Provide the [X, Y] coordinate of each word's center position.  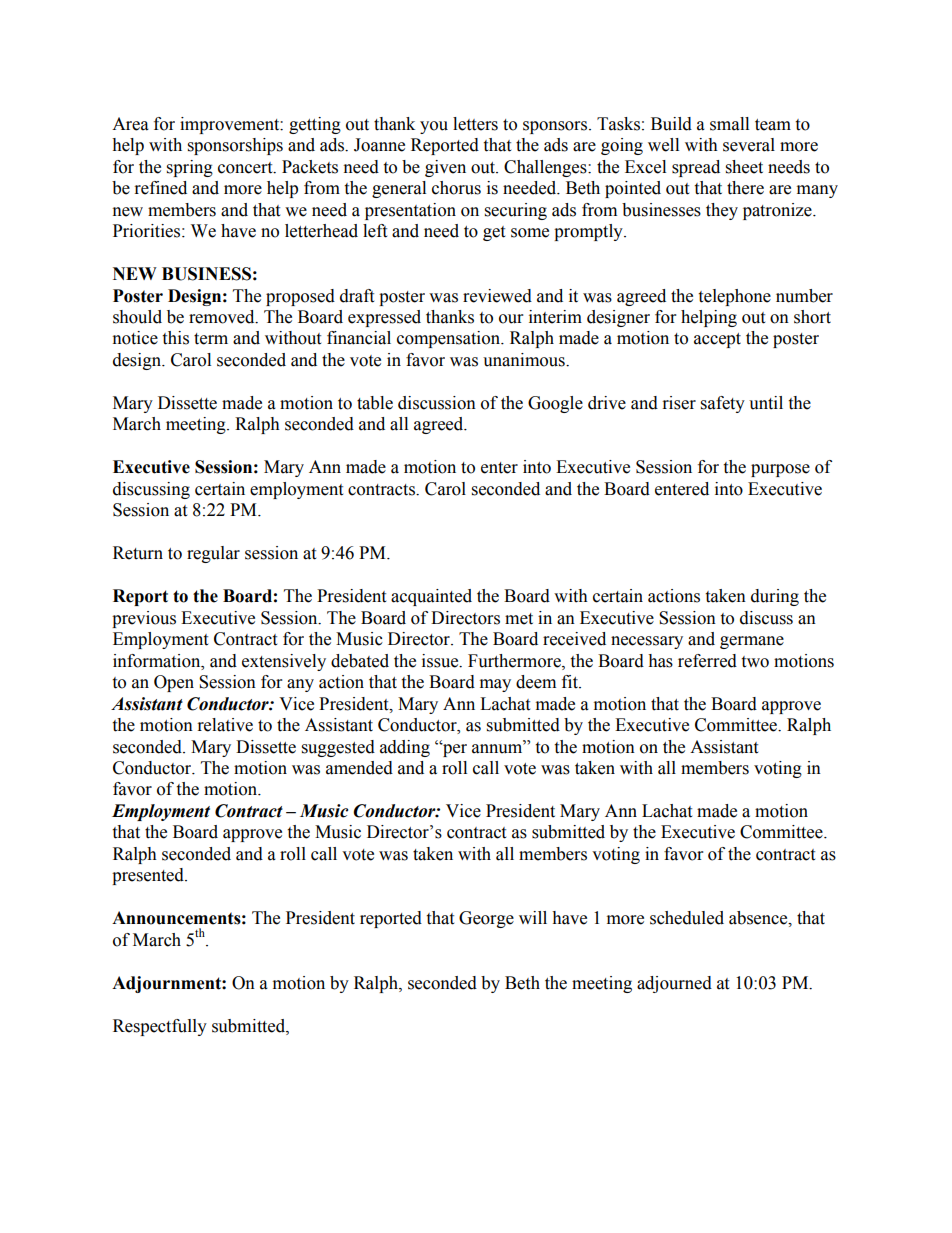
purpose [780, 470]
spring [190, 168]
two [755, 662]
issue [441, 661]
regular [213, 554]
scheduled [687, 918]
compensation [450, 339]
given [445, 168]
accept [717, 340]
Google [555, 404]
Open [174, 683]
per [454, 750]
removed [223, 317]
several [749, 145]
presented [149, 876]
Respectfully [160, 1027]
